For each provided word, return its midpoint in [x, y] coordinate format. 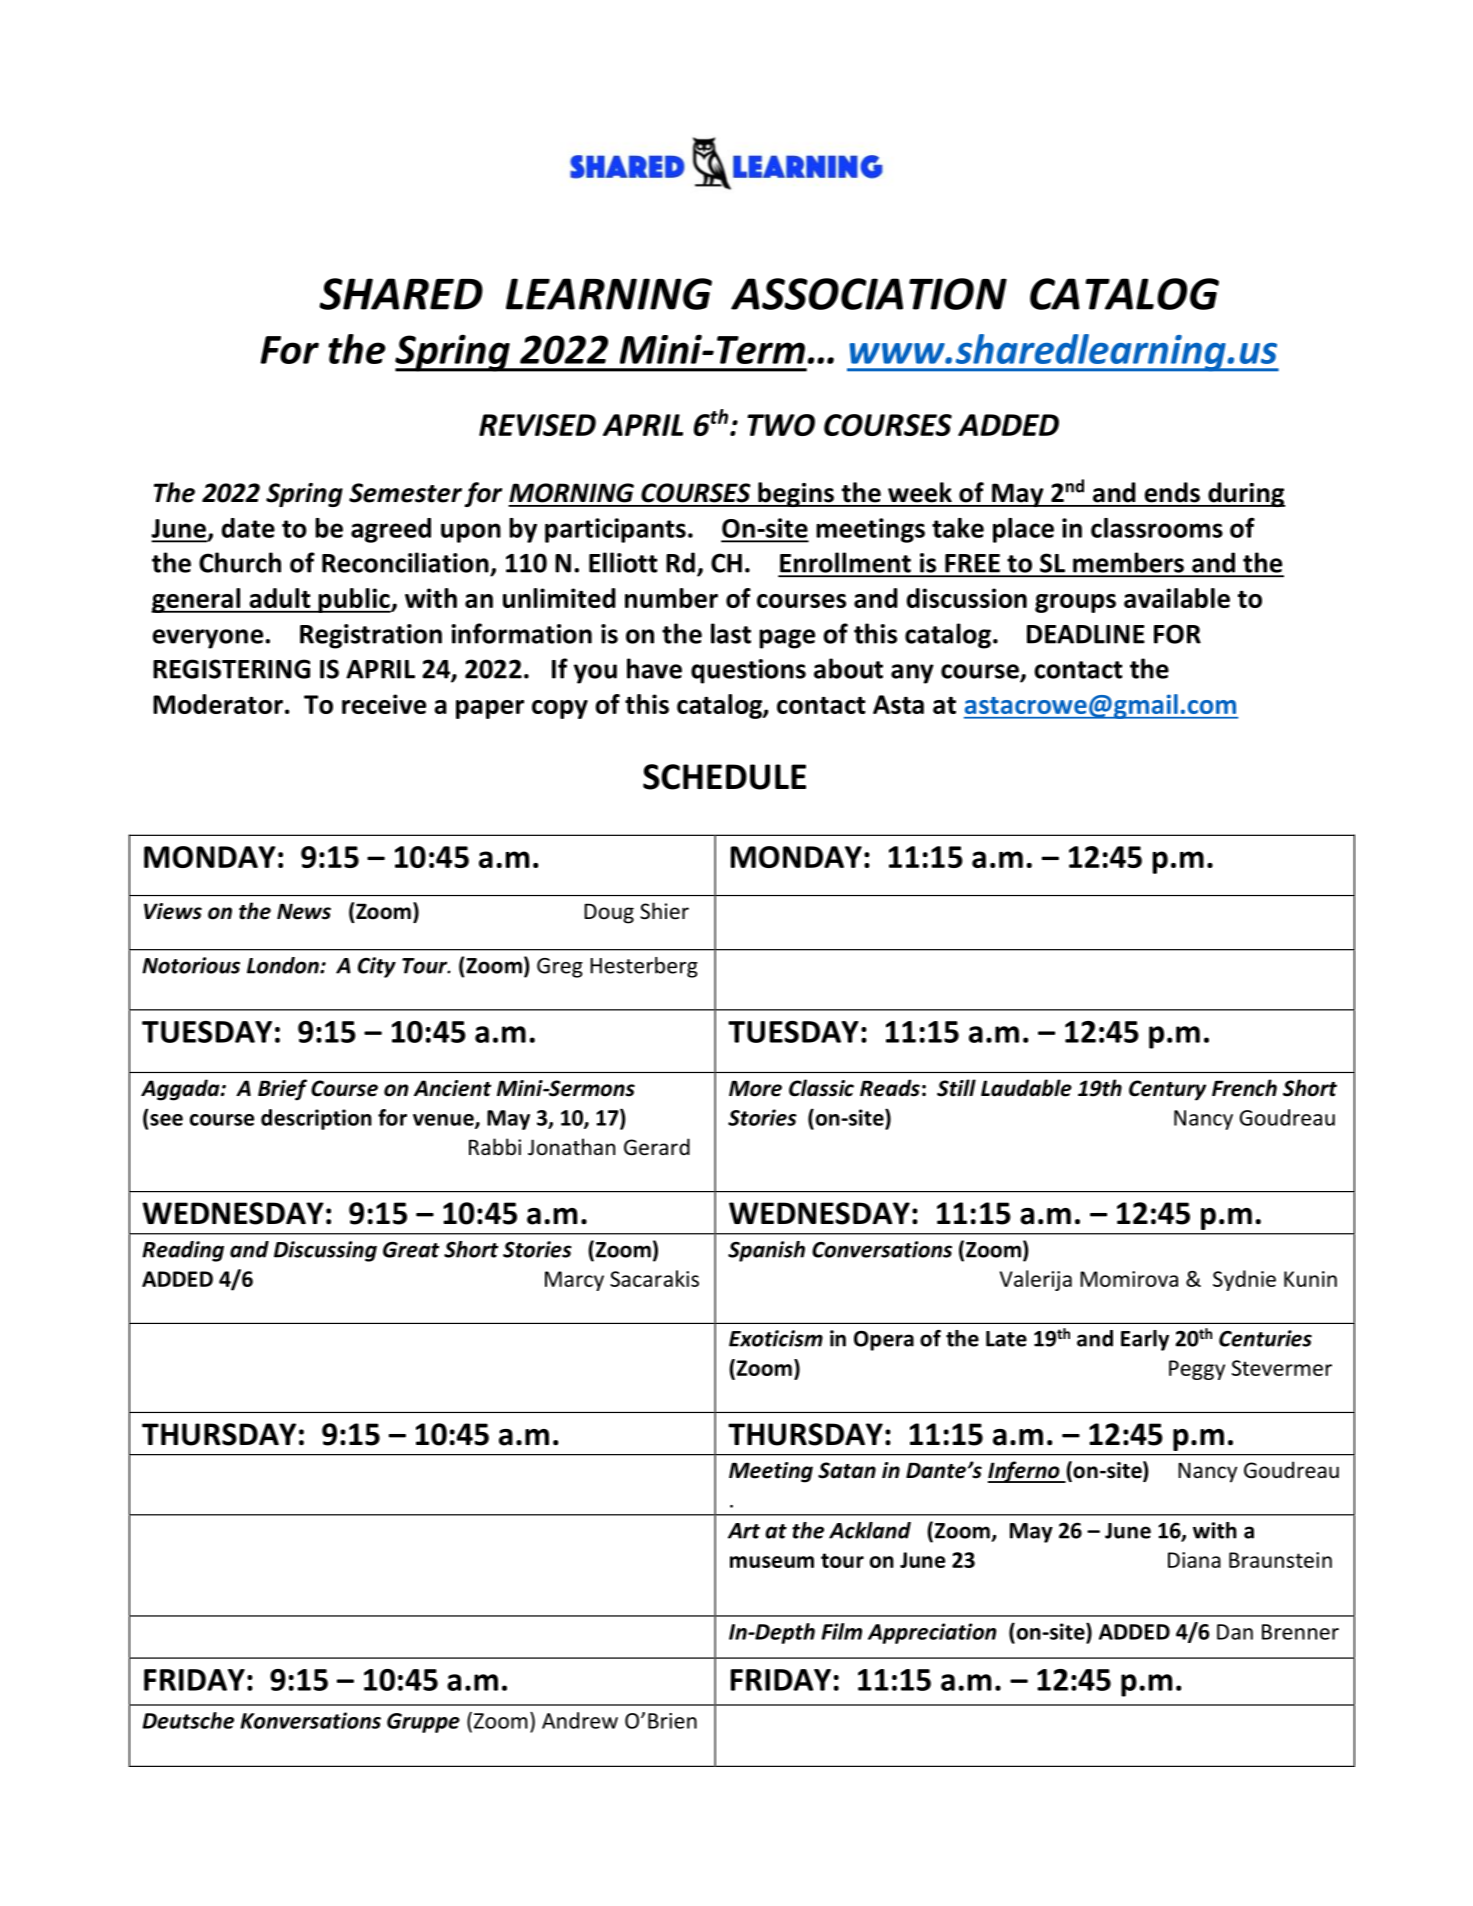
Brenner [1300, 1632]
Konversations [310, 1720]
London [284, 965]
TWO [781, 425]
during [1246, 494]
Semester [405, 493]
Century [1167, 1090]
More [755, 1088]
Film [841, 1631]
